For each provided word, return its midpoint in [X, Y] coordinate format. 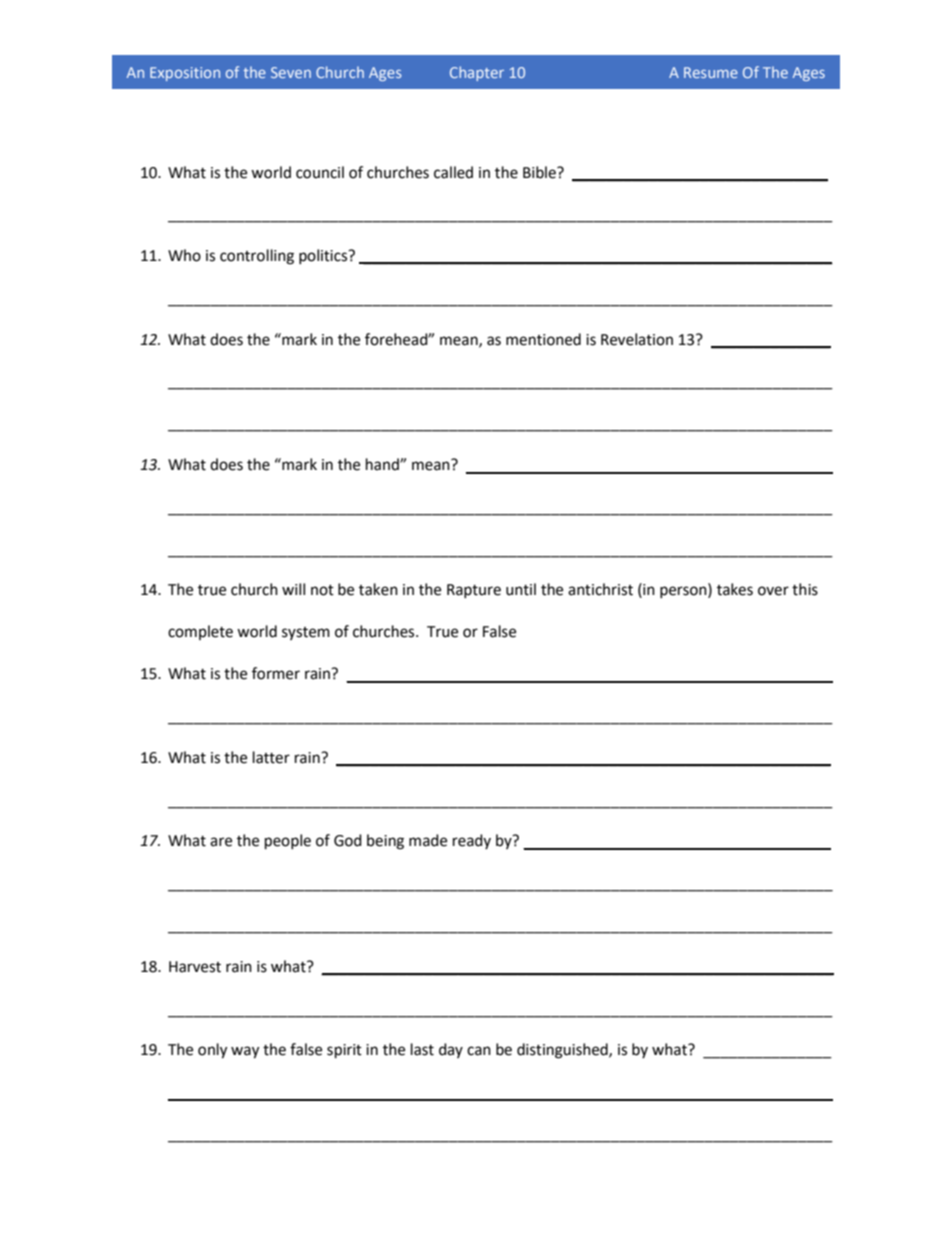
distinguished [563, 1051]
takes [735, 589]
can [479, 1051]
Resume [711, 72]
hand [383, 464]
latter [271, 757]
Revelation [637, 339]
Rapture [474, 591]
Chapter [477, 73]
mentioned [543, 339]
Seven [291, 72]
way [245, 1052]
